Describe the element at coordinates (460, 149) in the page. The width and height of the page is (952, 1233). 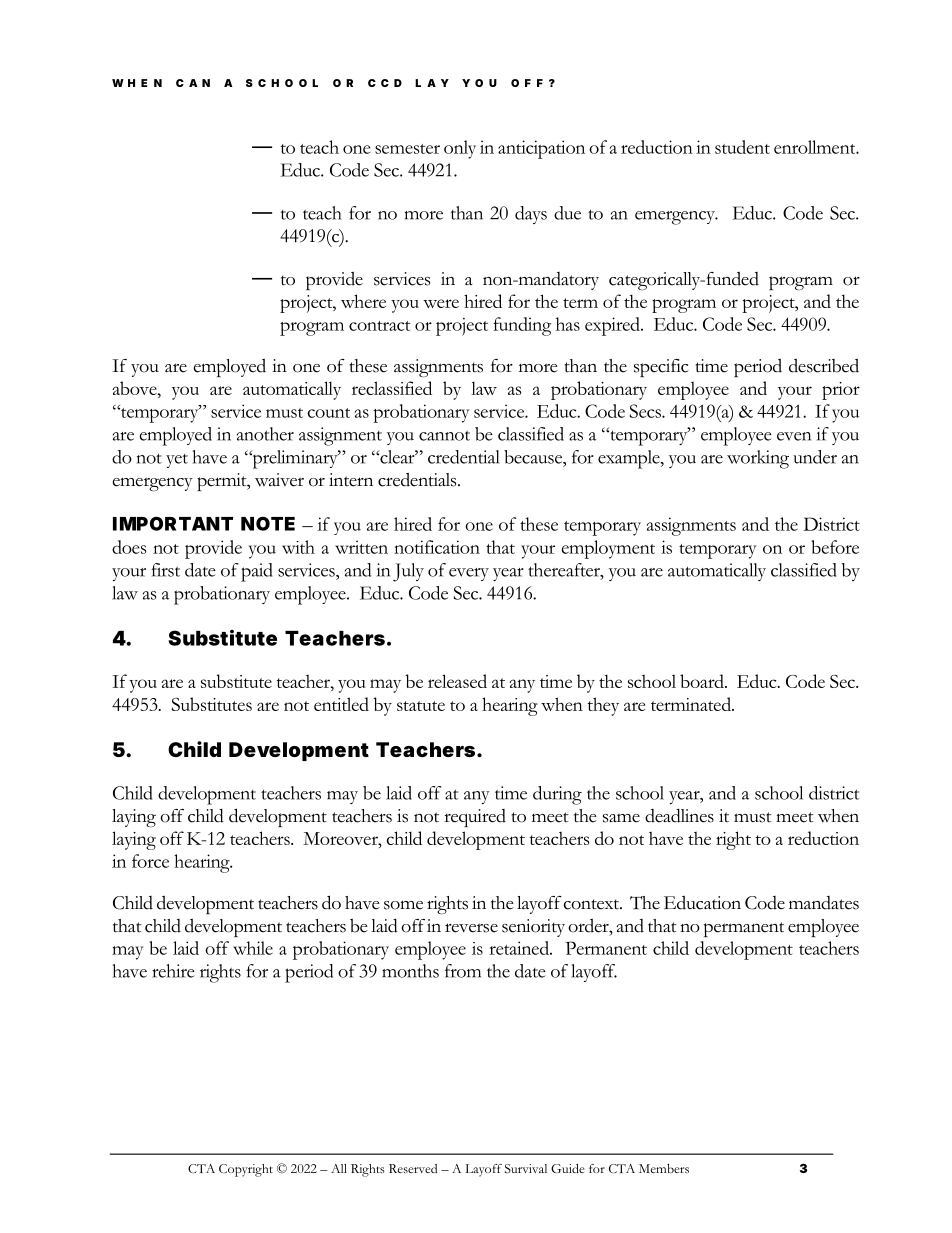
I see `only` at that location.
